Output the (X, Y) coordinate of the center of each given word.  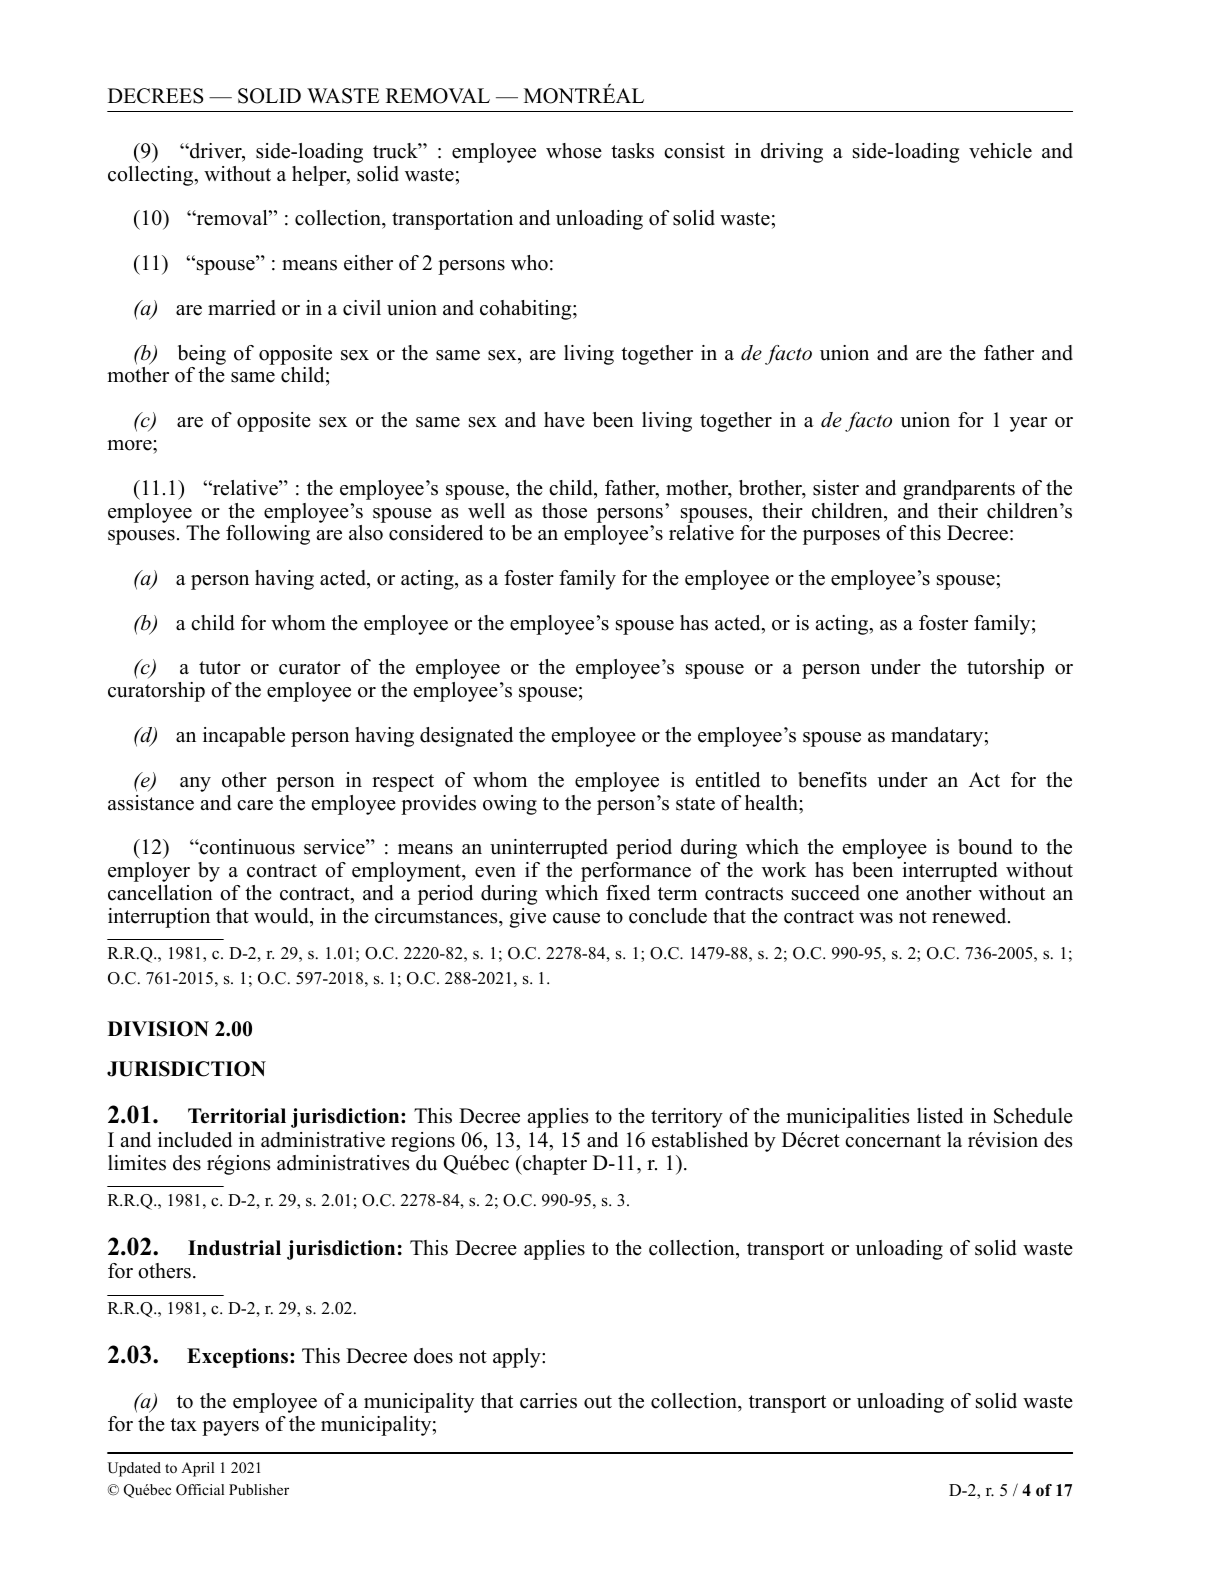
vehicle (1000, 151)
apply (518, 1358)
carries (548, 1401)
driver (216, 152)
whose (574, 151)
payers (230, 1428)
